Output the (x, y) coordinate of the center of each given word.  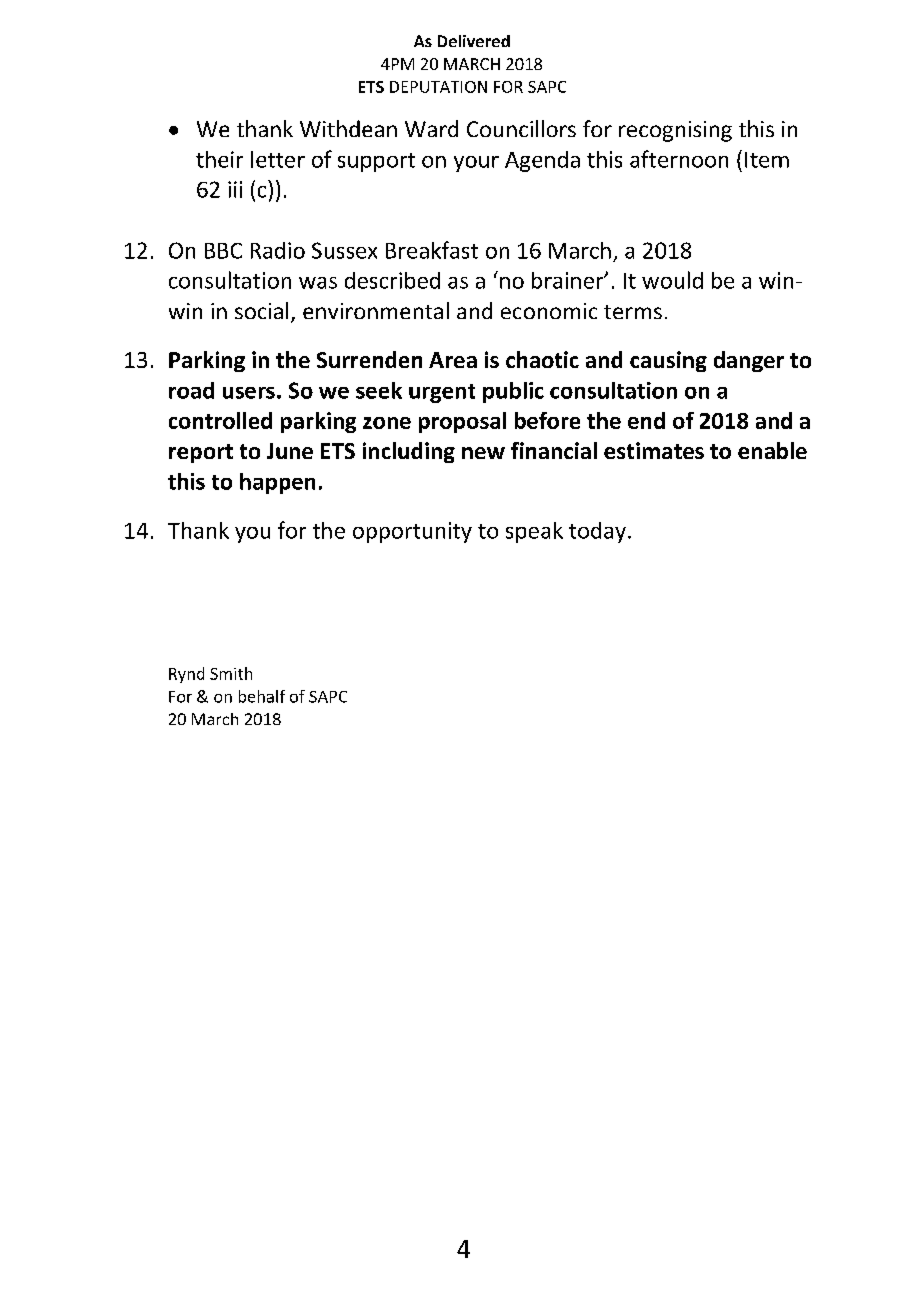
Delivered (474, 41)
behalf (262, 696)
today (597, 532)
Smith (231, 673)
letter (278, 159)
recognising (675, 131)
